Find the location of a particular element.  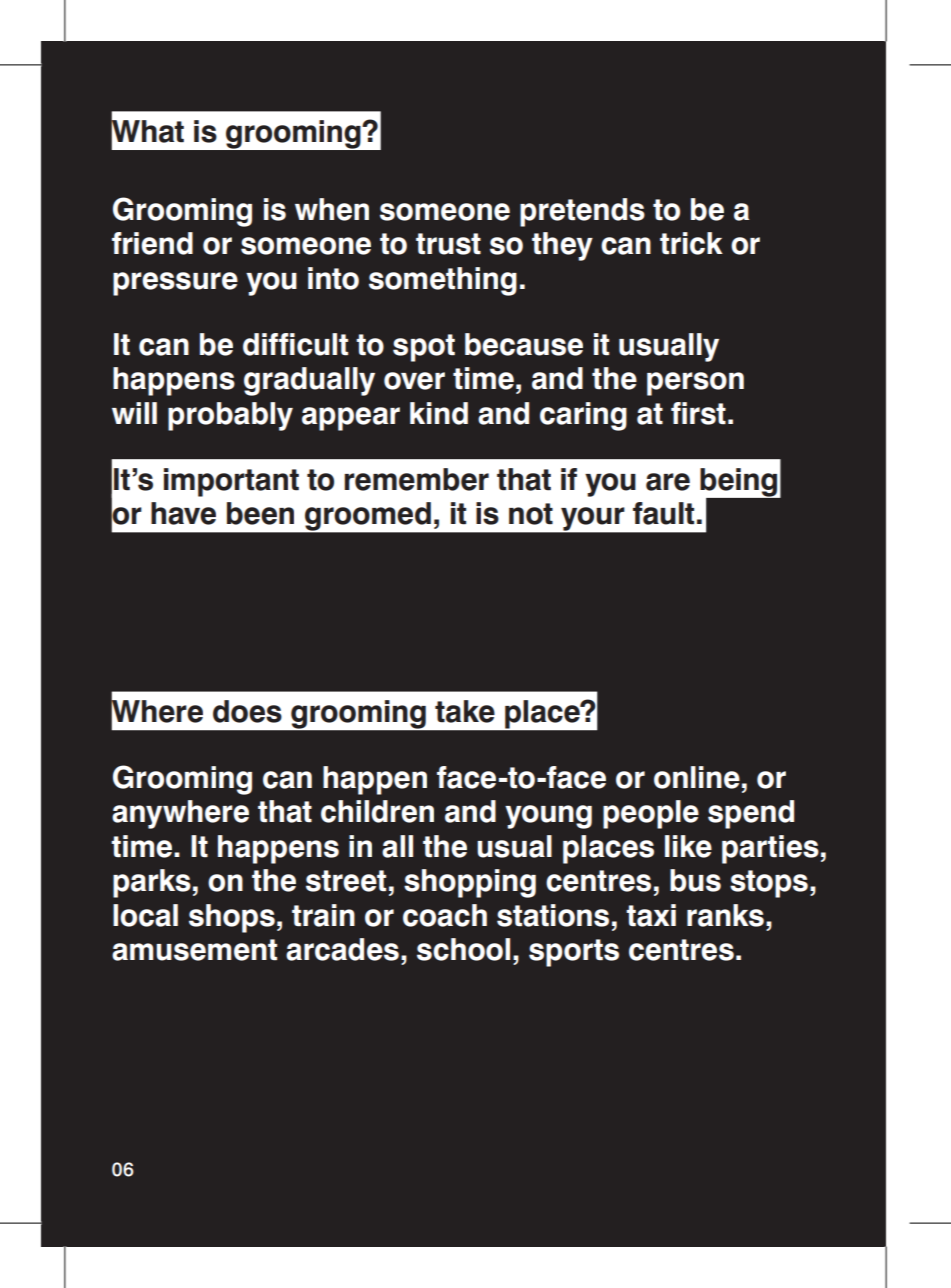

have is located at coordinates (183, 513).
